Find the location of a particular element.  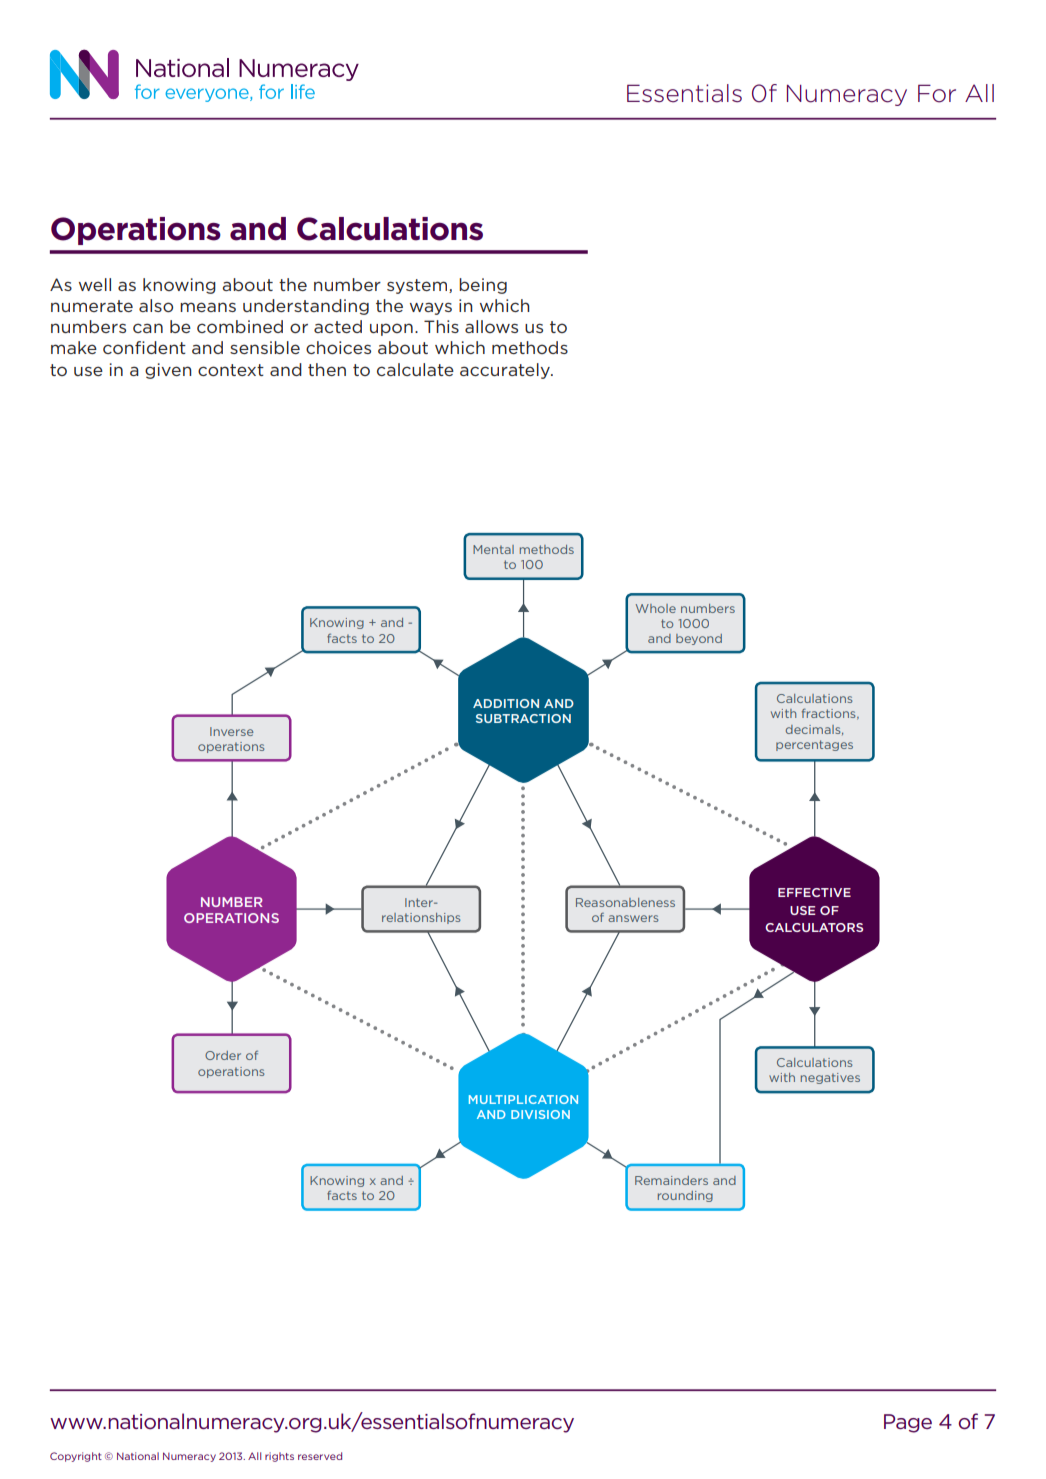

being is located at coordinates (483, 286).
